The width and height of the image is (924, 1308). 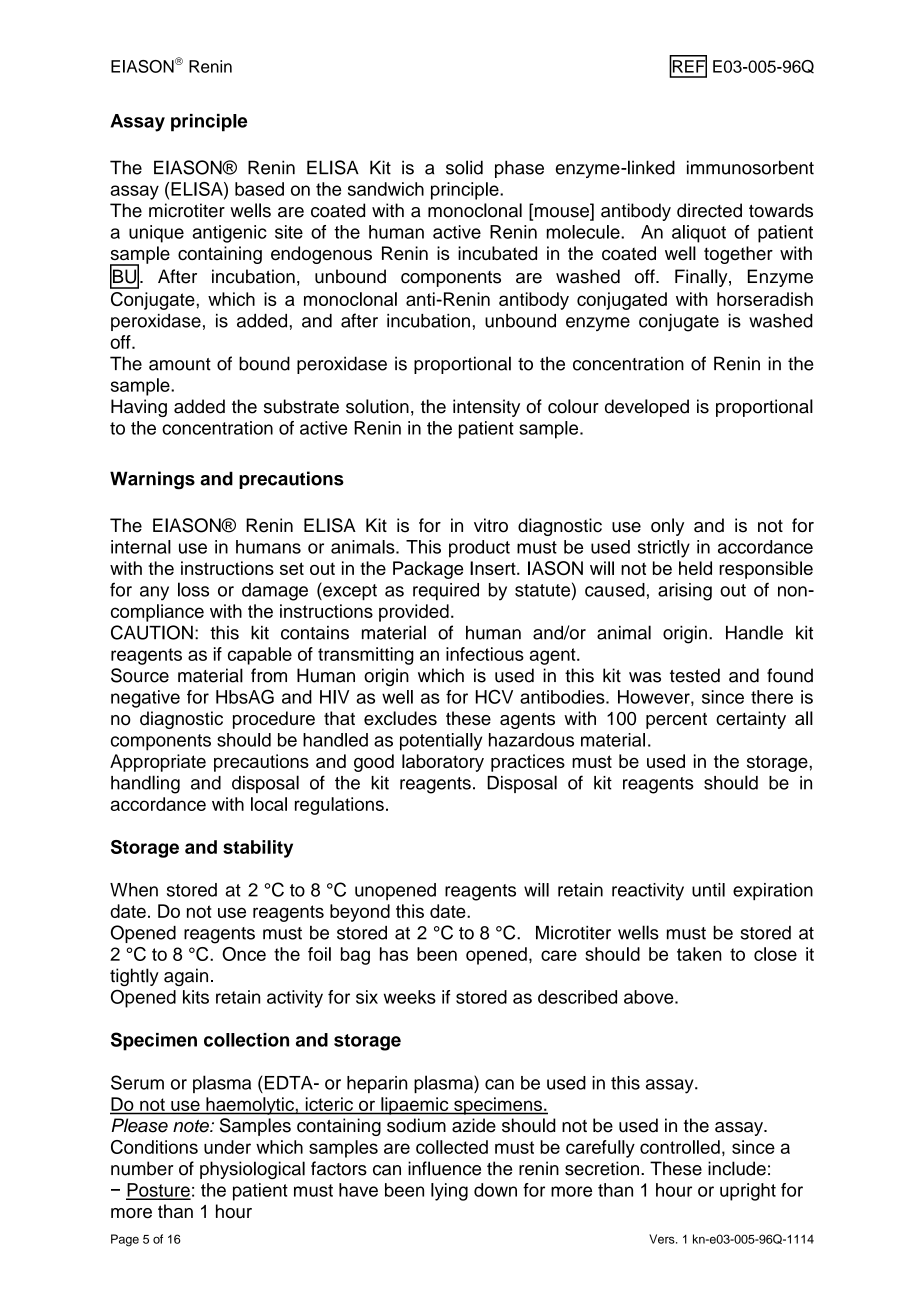 What do you see at coordinates (708, 890) in the image?
I see `until` at bounding box center [708, 890].
